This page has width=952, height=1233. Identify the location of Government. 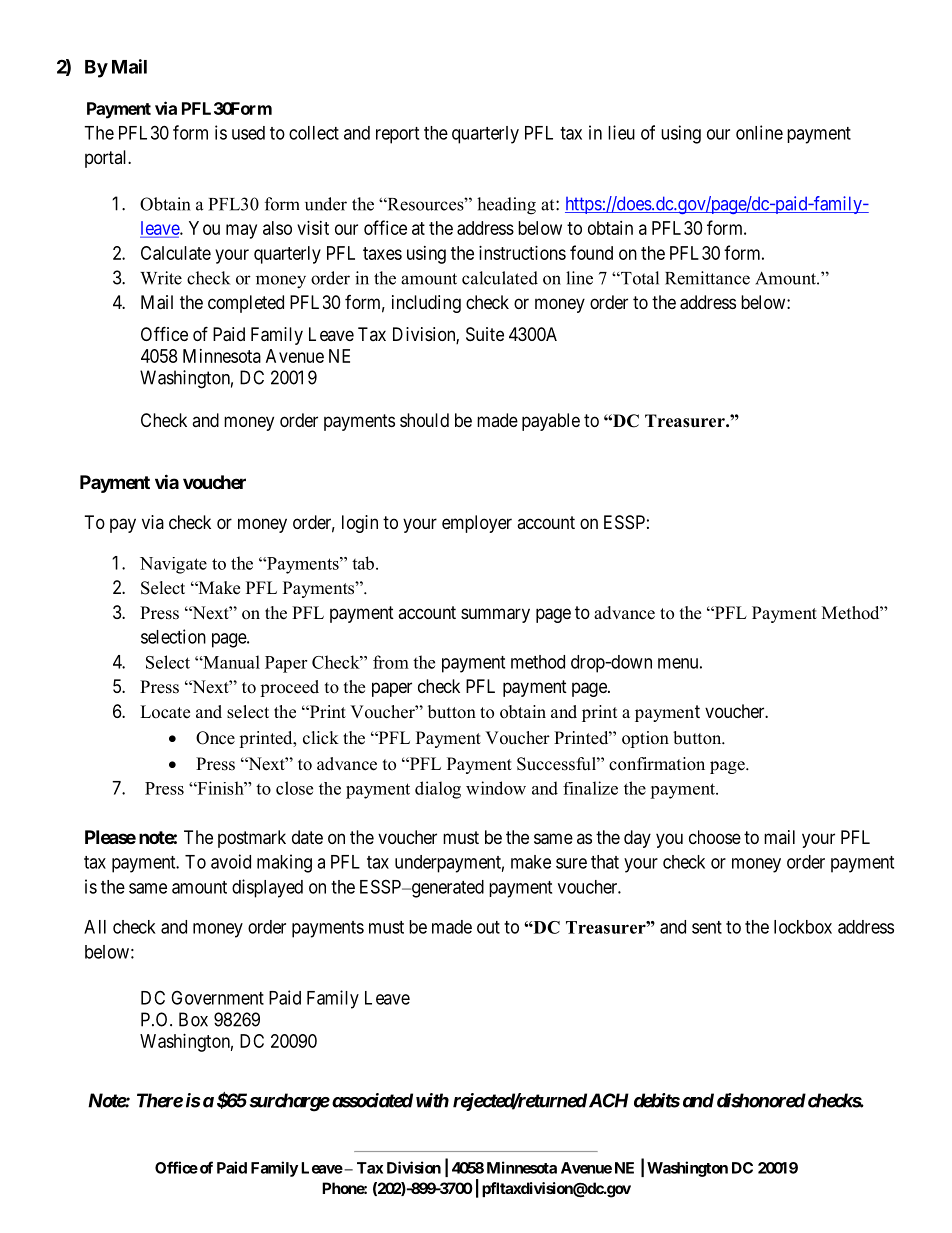
(217, 997).
